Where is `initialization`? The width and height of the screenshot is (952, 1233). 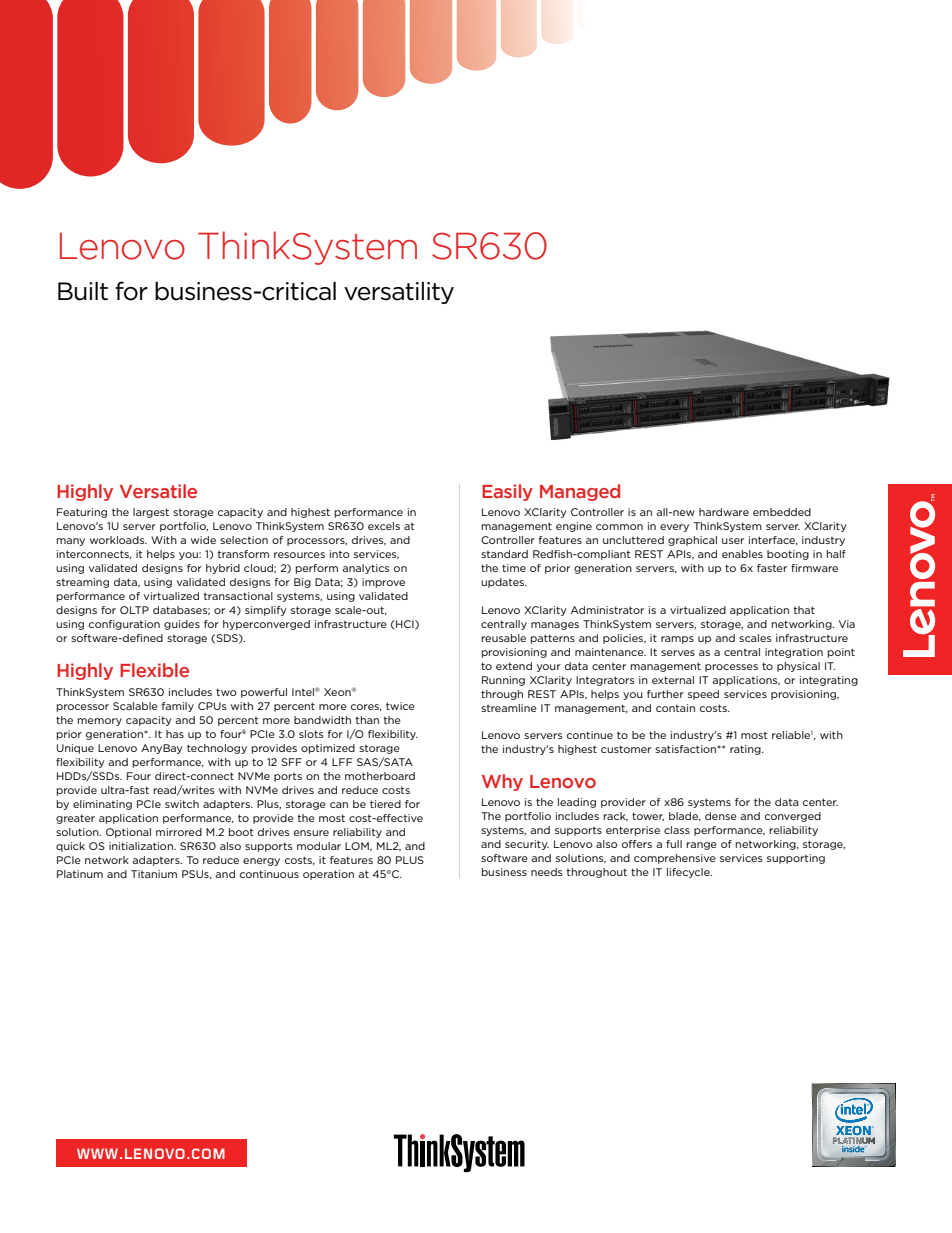 initialization is located at coordinates (142, 846).
